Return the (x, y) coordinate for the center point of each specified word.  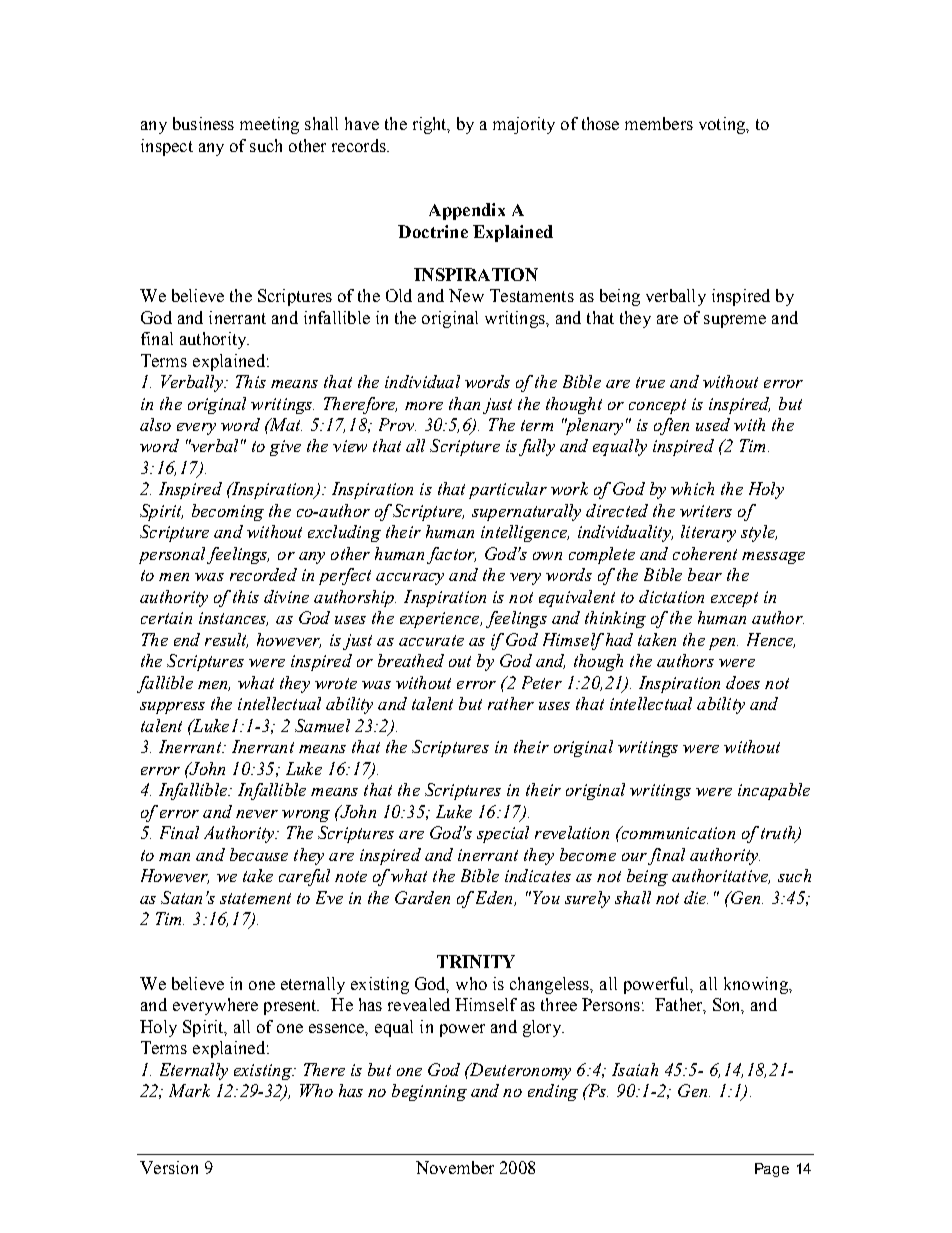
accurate (431, 640)
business (203, 123)
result (226, 640)
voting (723, 125)
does (743, 682)
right (431, 125)
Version (169, 1167)
